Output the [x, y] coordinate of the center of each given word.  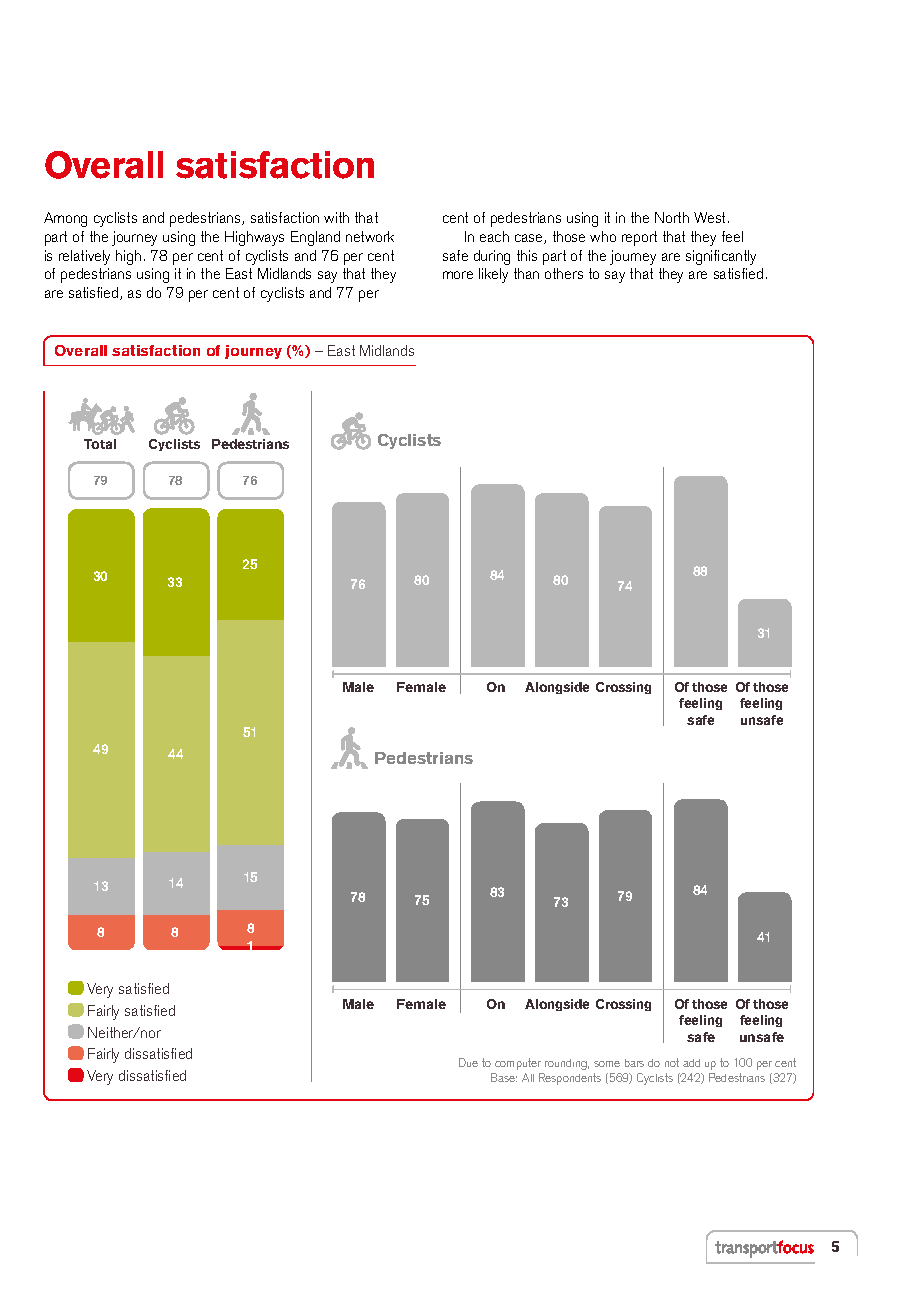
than [526, 273]
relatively [84, 257]
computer [518, 1064]
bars [634, 1063]
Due [468, 1062]
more [458, 275]
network [370, 236]
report [639, 238]
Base [504, 1077]
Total [100, 444]
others [564, 273]
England [315, 238]
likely [493, 275]
